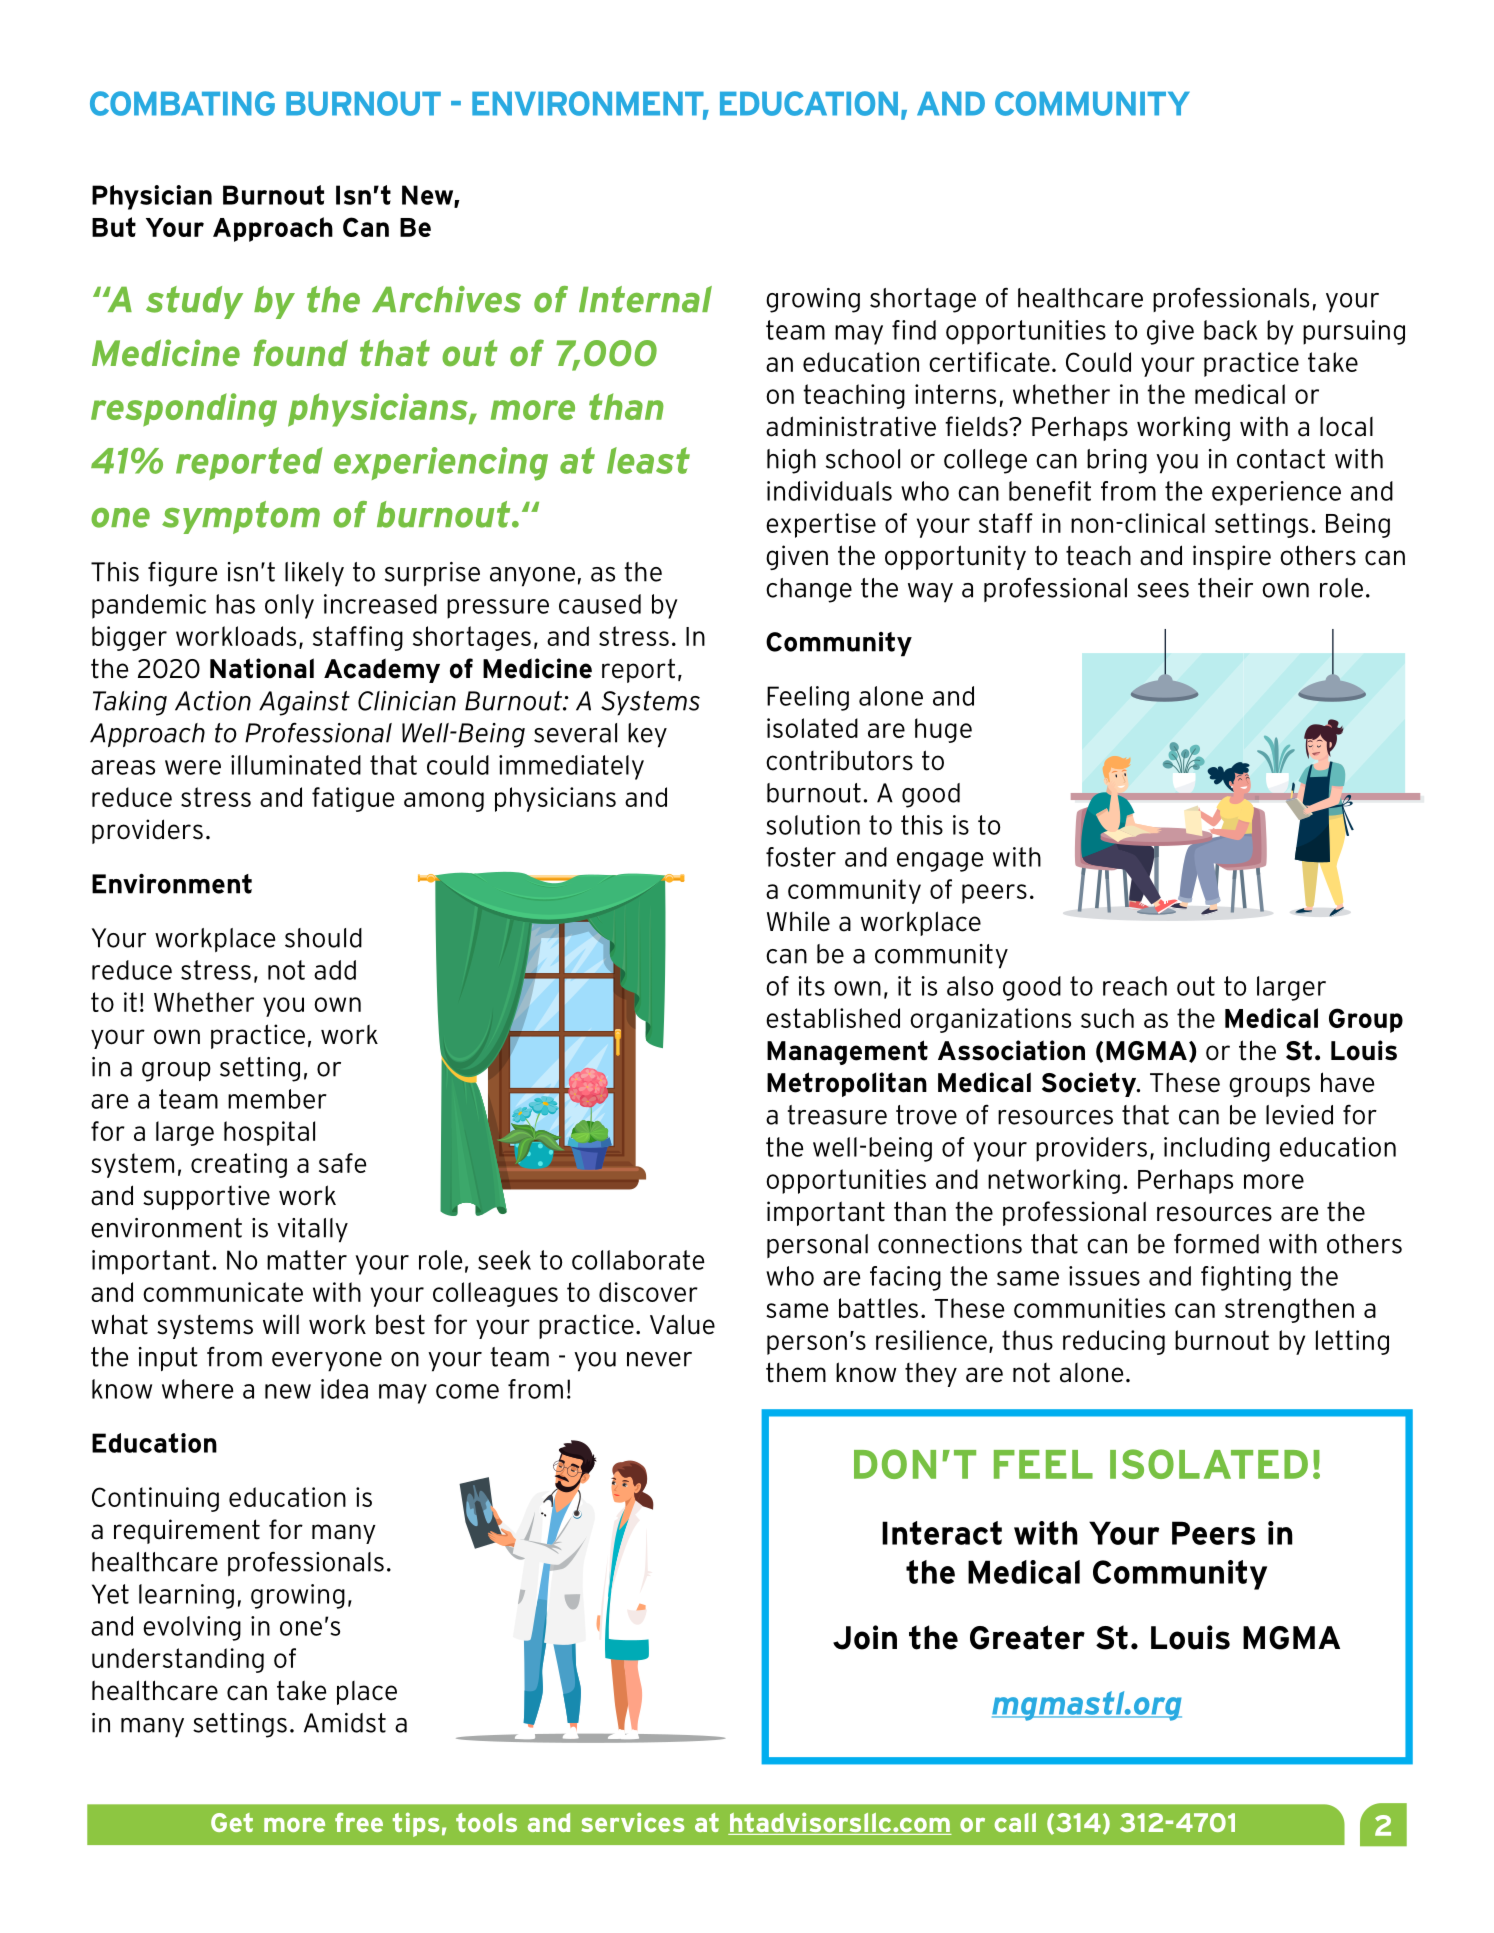 The height and width of the image is (1933, 1494). Describe the element at coordinates (811, 986) in the image. I see `its` at that location.
